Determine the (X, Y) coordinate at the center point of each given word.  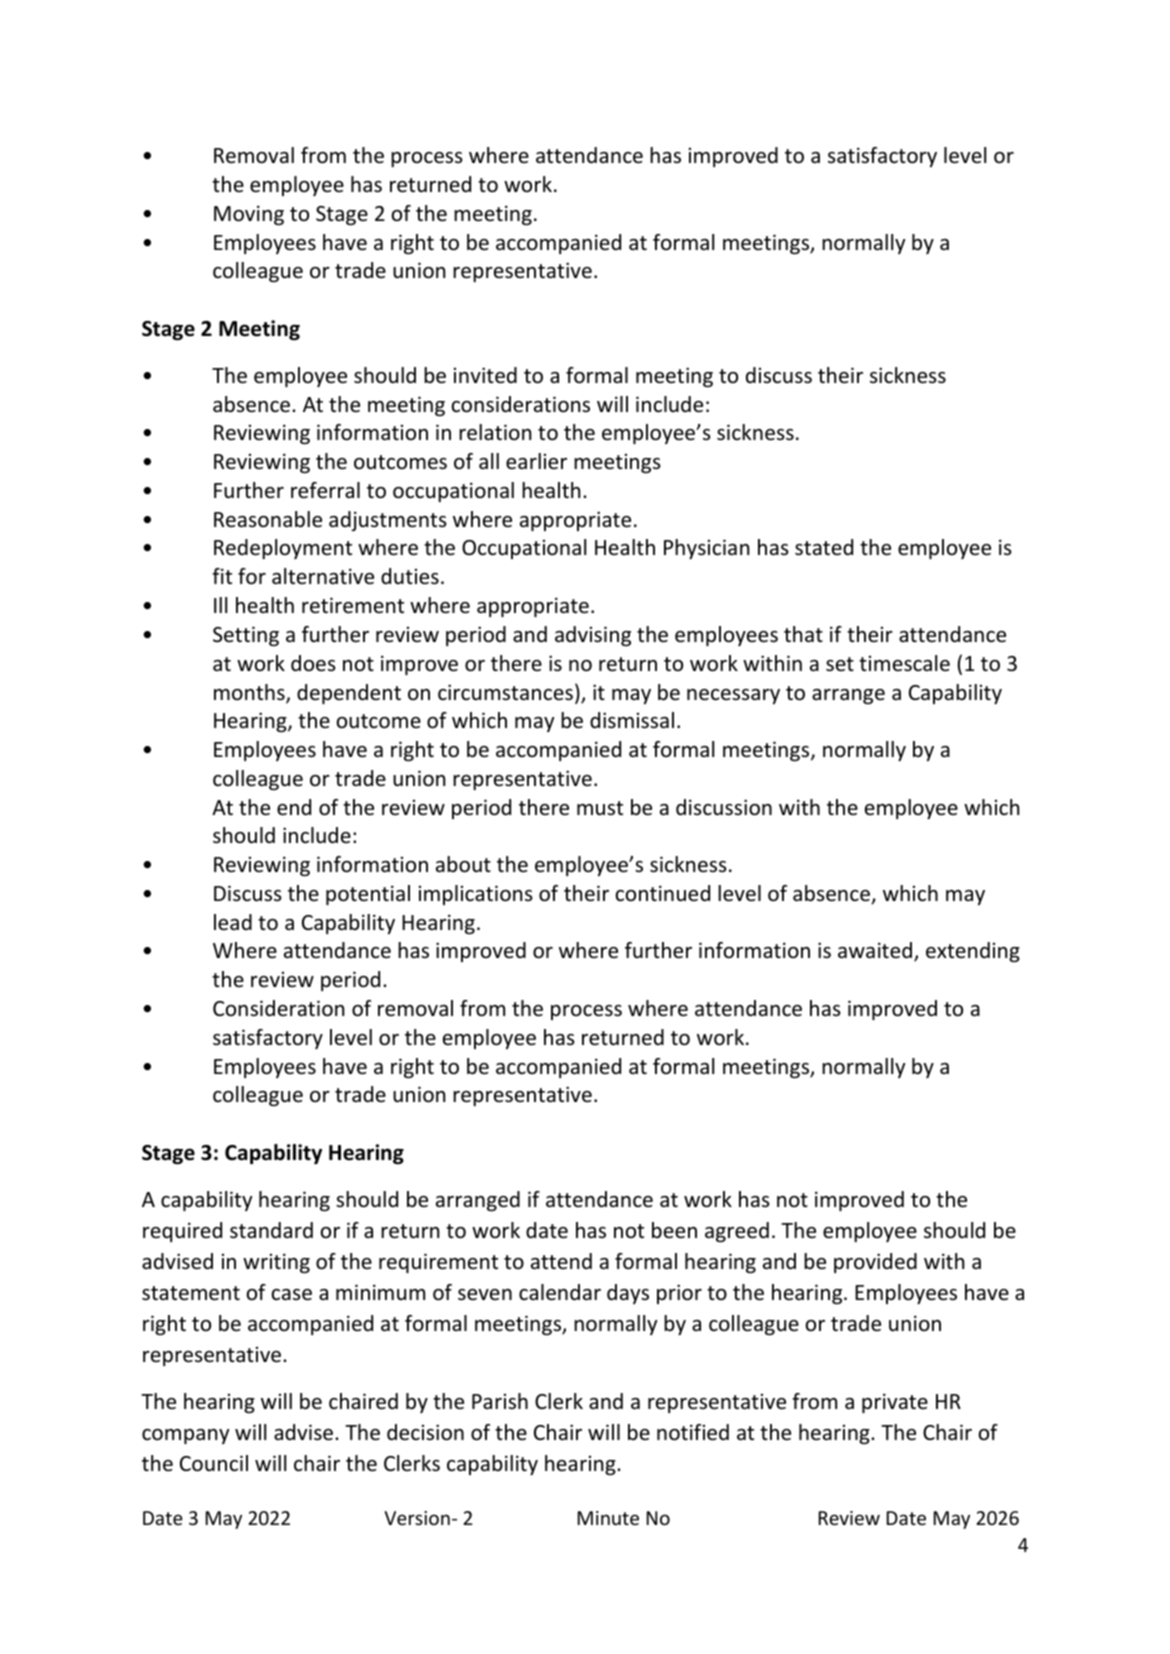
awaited (875, 950)
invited (485, 375)
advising (593, 636)
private (895, 1403)
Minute (608, 1518)
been (674, 1230)
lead (233, 922)
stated (824, 547)
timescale (904, 663)
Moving (249, 215)
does (313, 663)
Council (214, 1463)
